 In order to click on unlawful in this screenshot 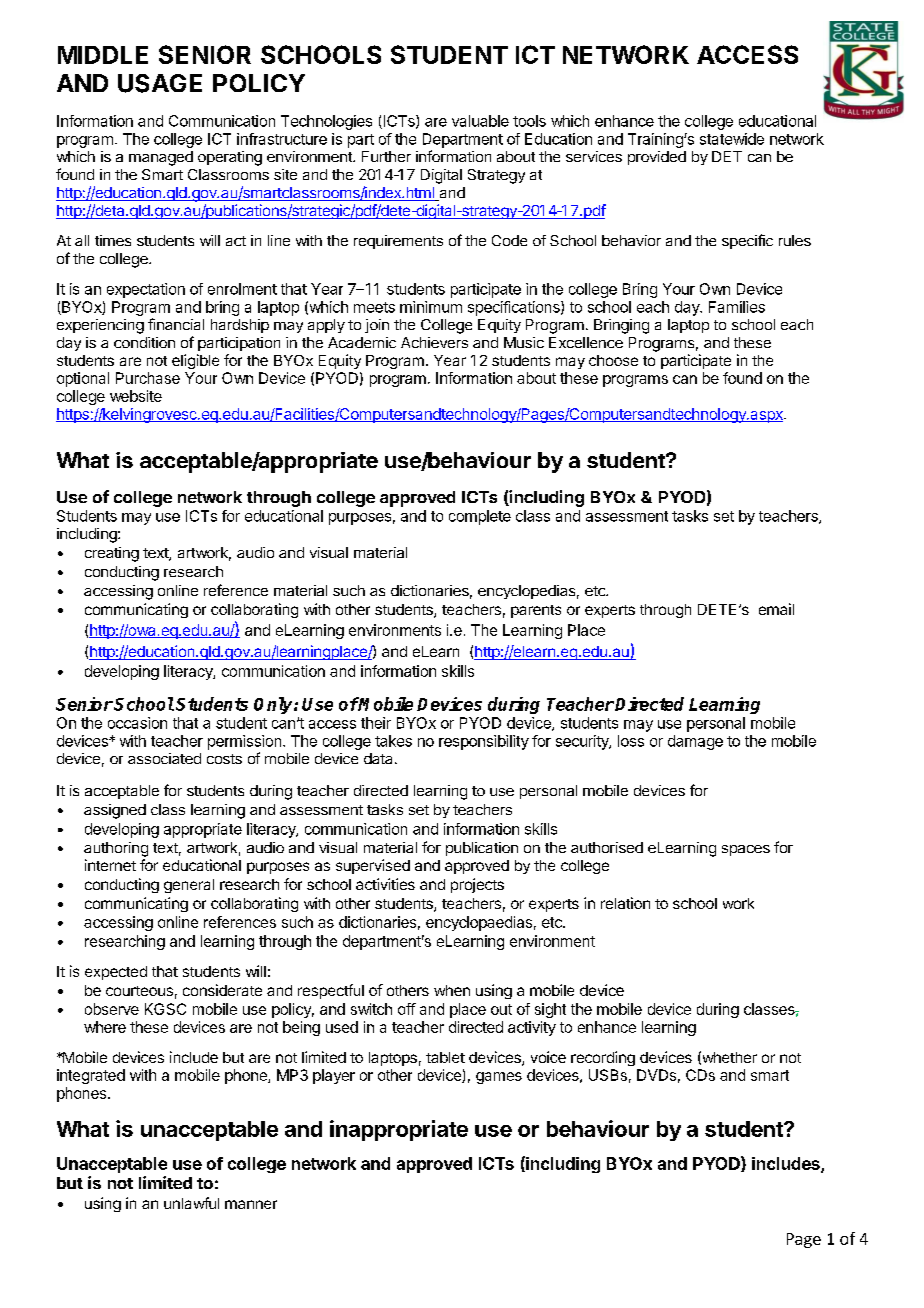, I will do `click(191, 1203)`.
